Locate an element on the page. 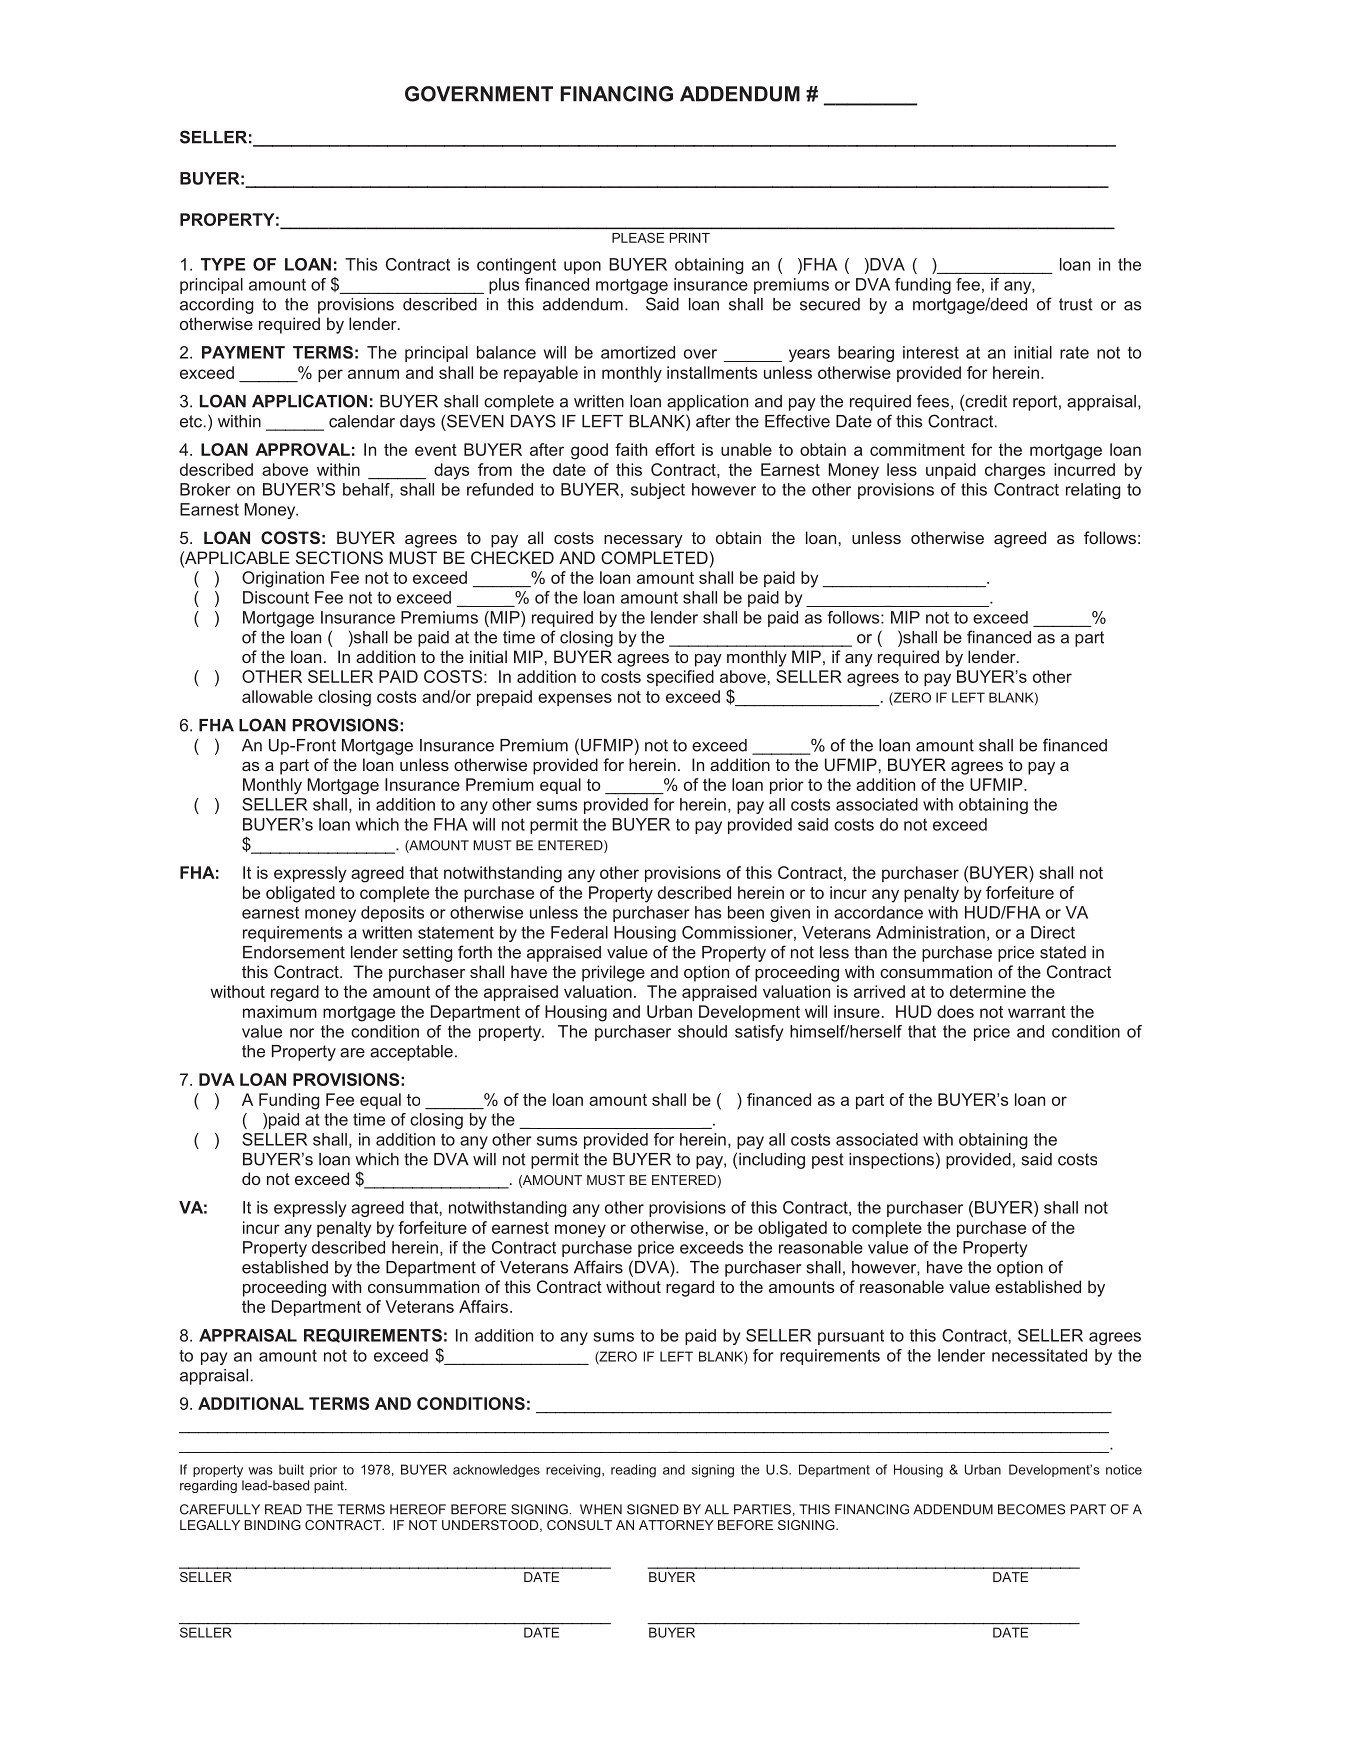 Image resolution: width=1353 pixels, height=1751 pixels. TYPE is located at coordinates (223, 264).
